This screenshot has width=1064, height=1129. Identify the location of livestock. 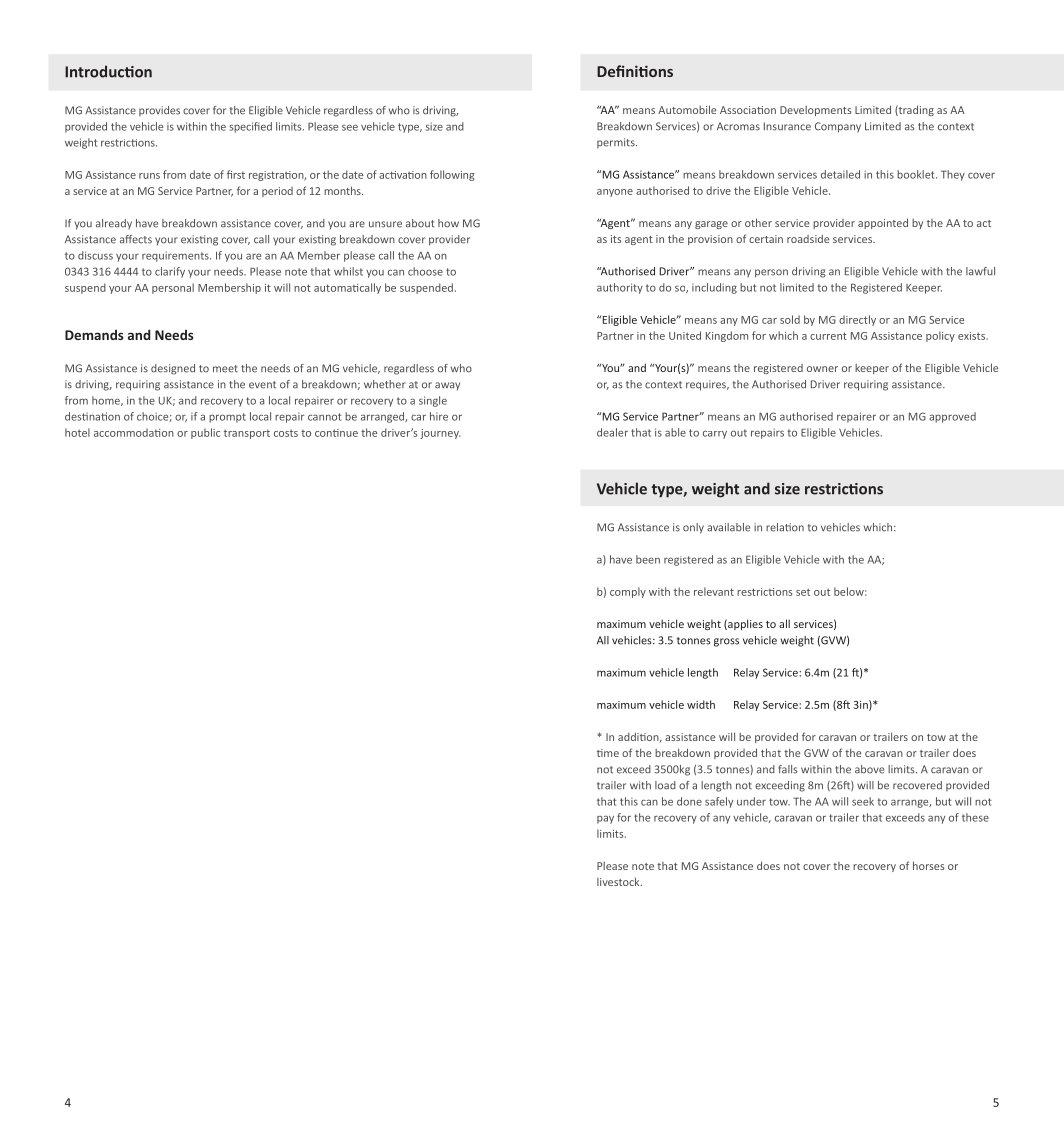
(619, 881).
